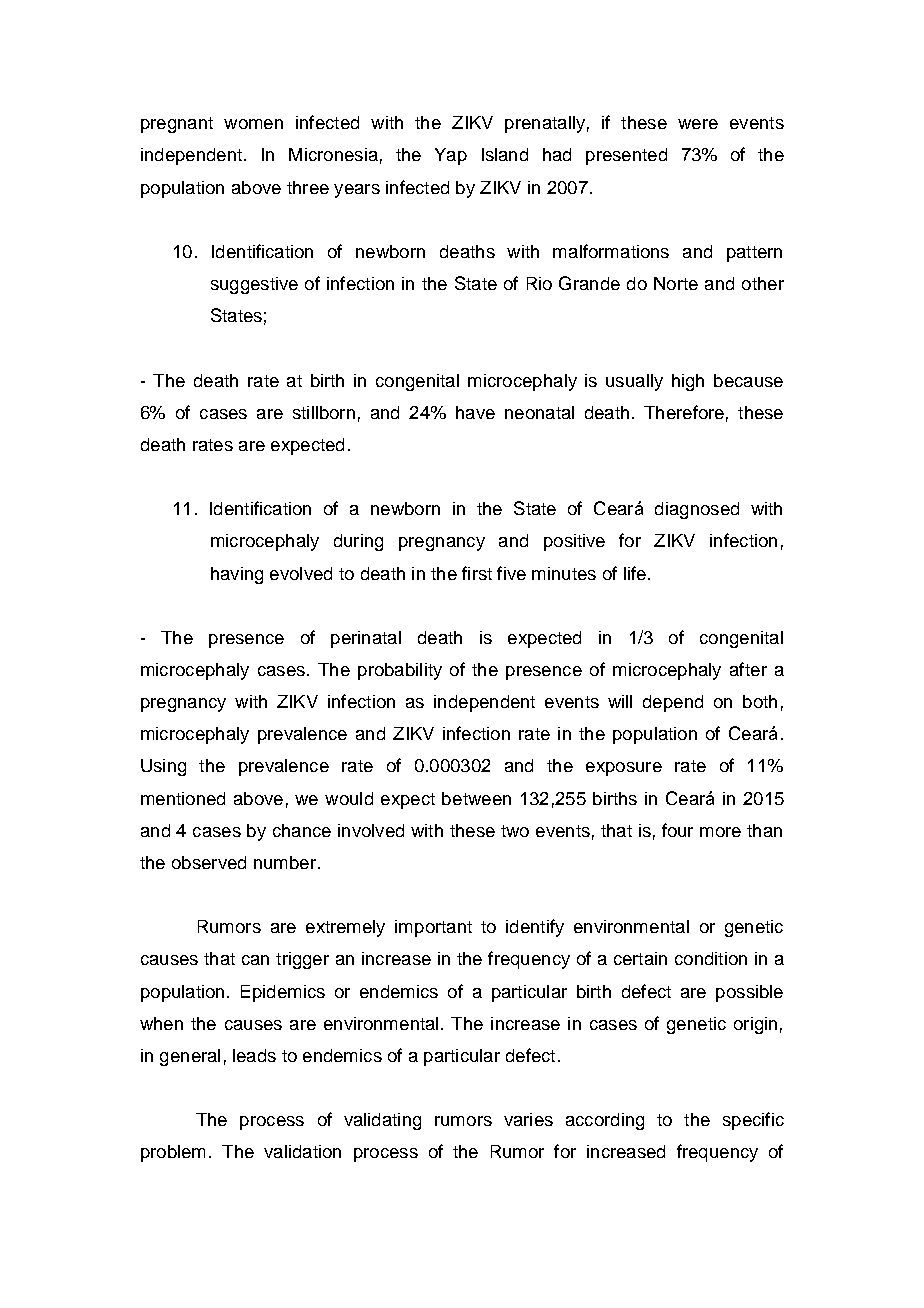  I want to click on problem, so click(173, 1153).
